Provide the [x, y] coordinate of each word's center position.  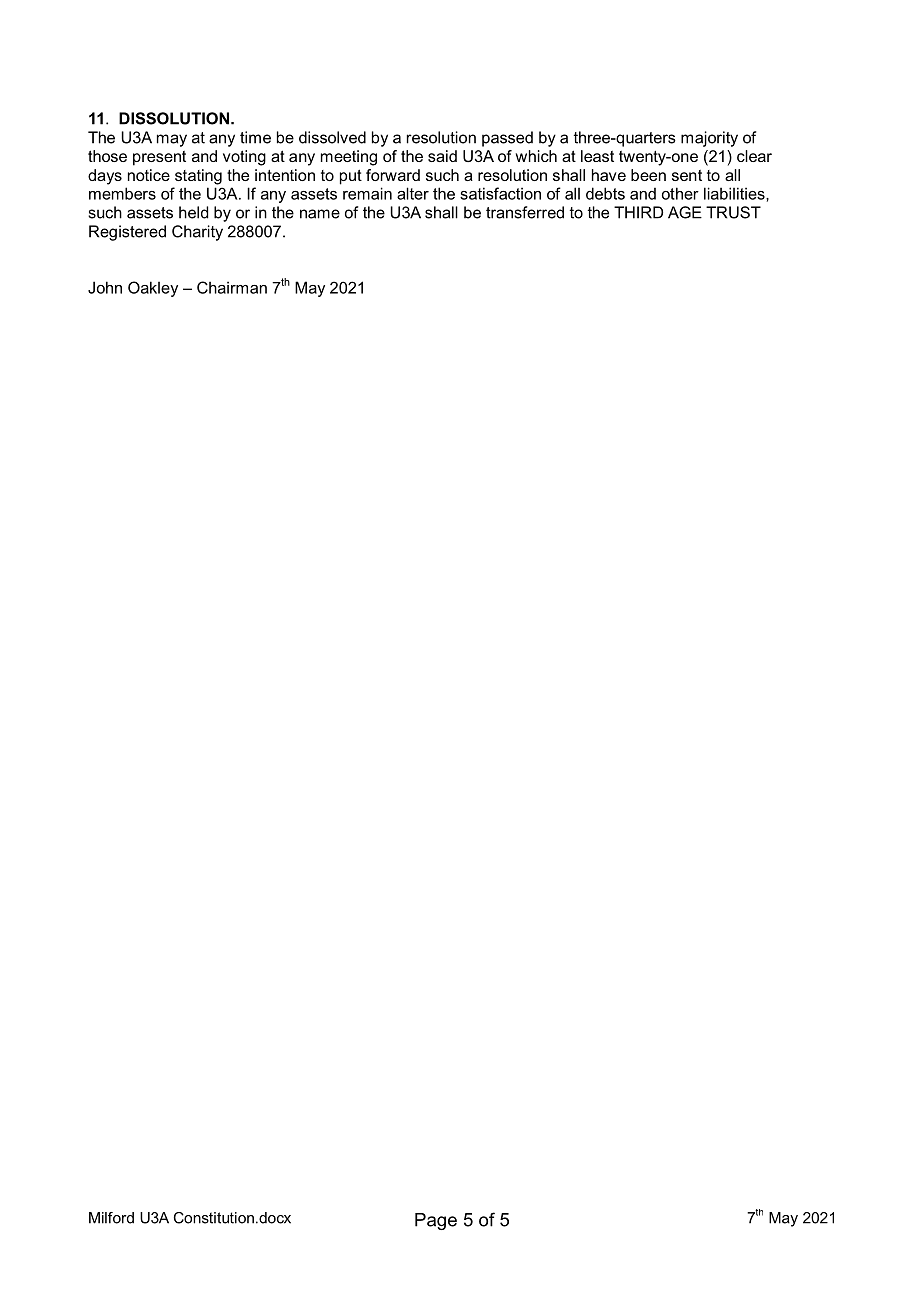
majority [709, 139]
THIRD [638, 212]
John [105, 287]
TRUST [733, 212]
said [442, 156]
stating [198, 177]
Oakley [153, 289]
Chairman [232, 287]
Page [436, 1221]
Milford [111, 1218]
